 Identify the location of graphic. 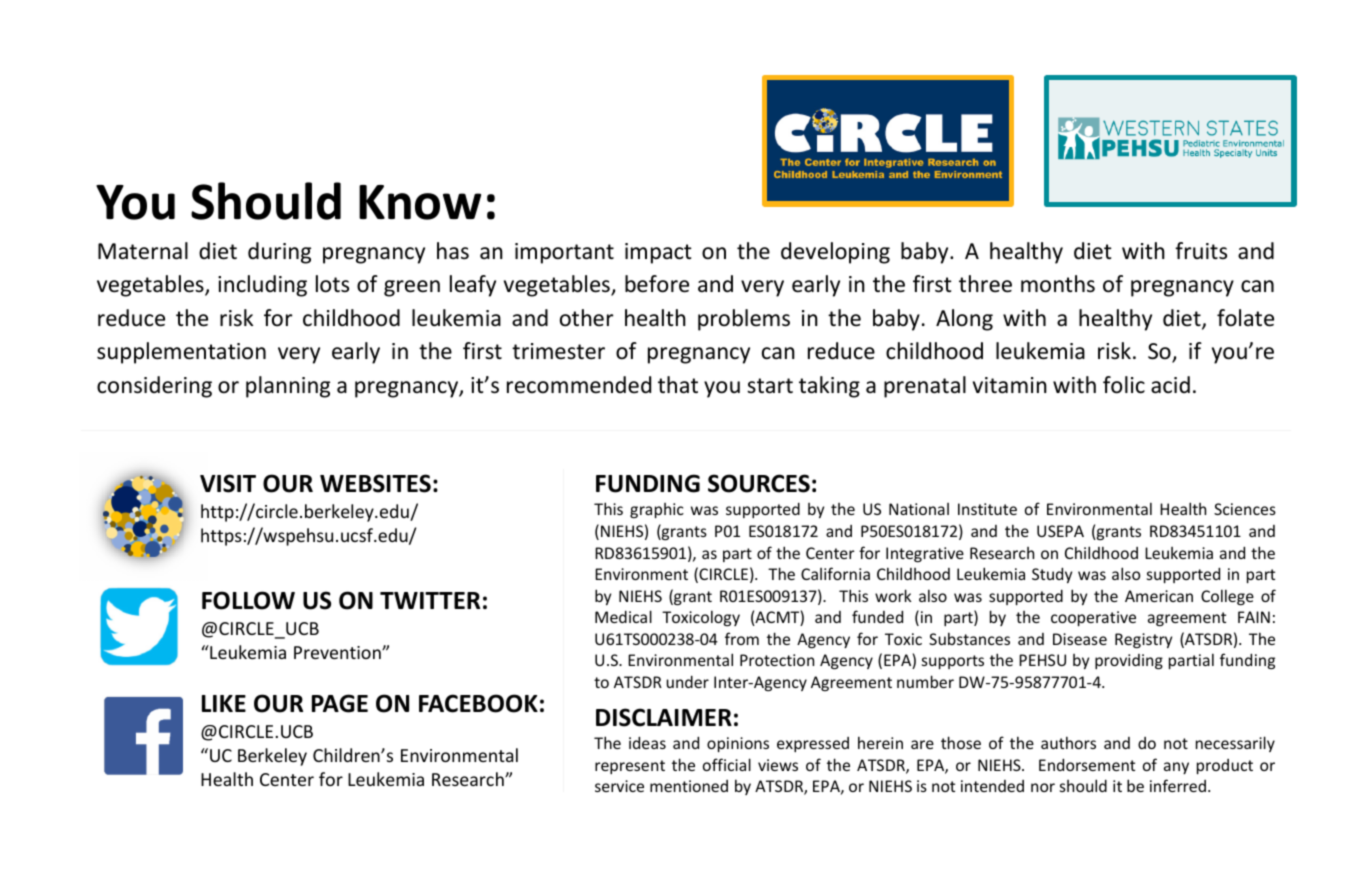
(657, 510).
